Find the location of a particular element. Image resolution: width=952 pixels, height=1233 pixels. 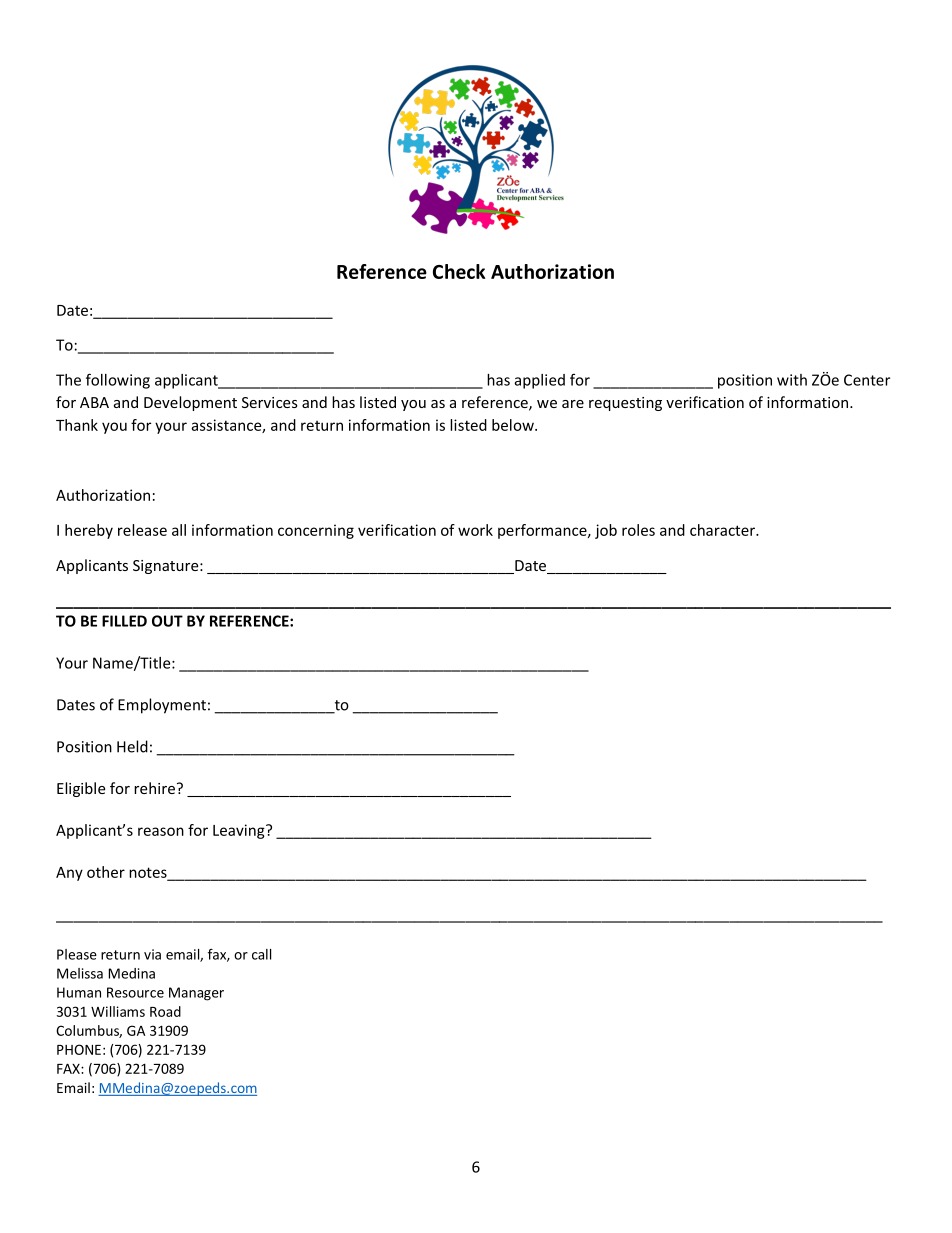

Road is located at coordinates (165, 1011).
